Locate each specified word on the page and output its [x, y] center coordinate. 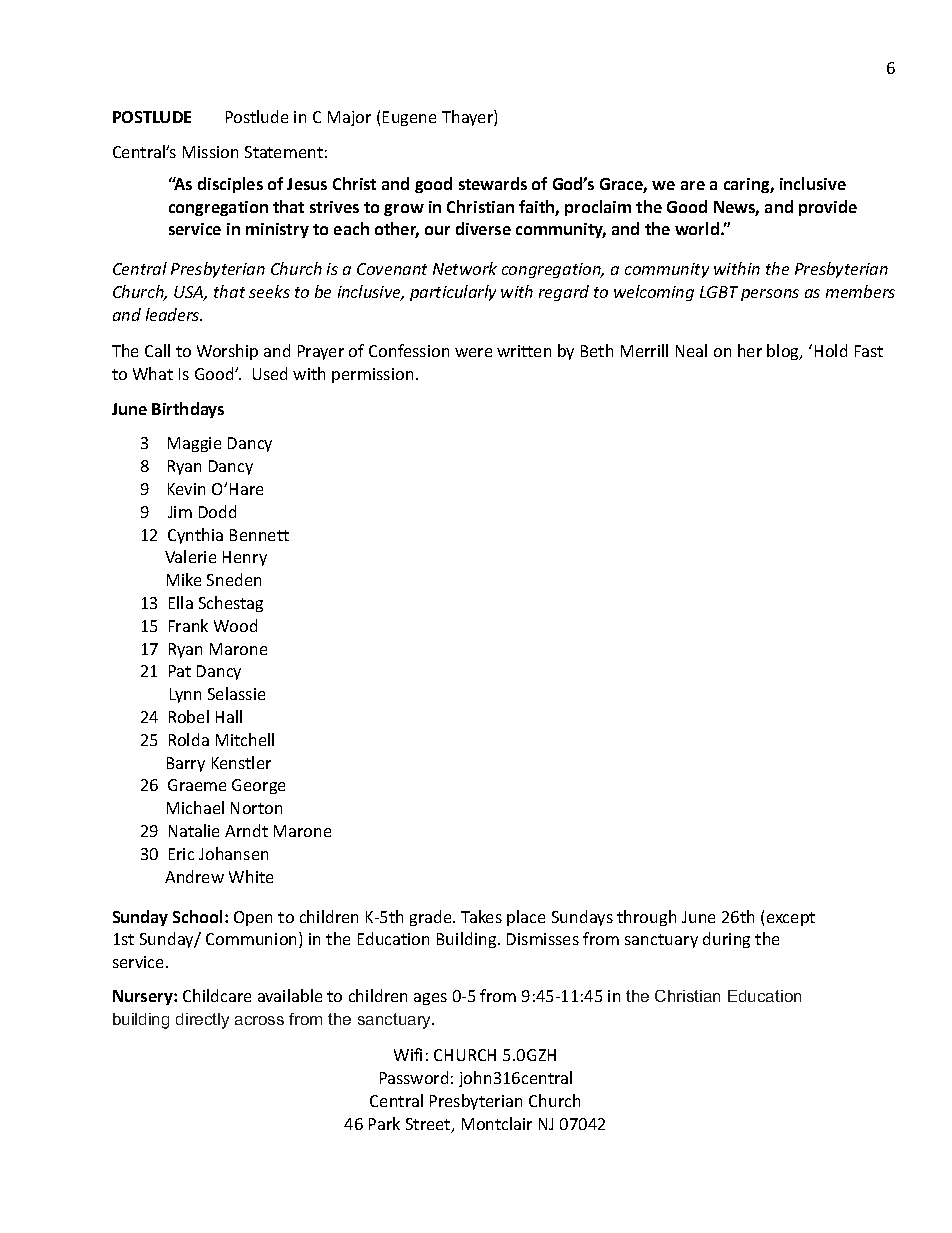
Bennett [259, 535]
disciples [230, 185]
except [791, 919]
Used [270, 373]
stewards [493, 183]
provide [828, 208]
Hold [831, 350]
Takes [481, 916]
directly [202, 1021]
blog [784, 352]
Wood [235, 625]
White [251, 876]
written [524, 351]
